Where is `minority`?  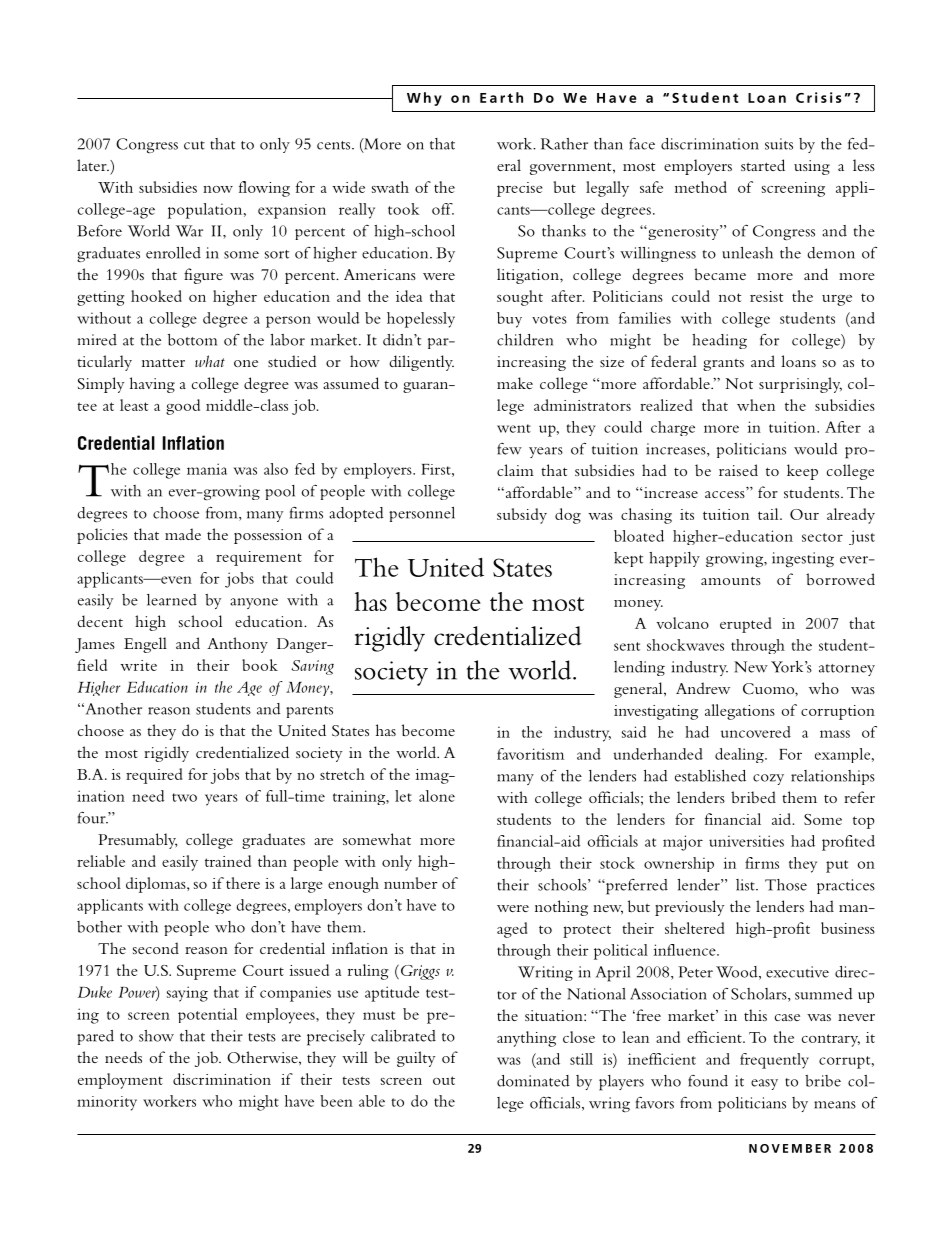
minority is located at coordinates (107, 1103).
